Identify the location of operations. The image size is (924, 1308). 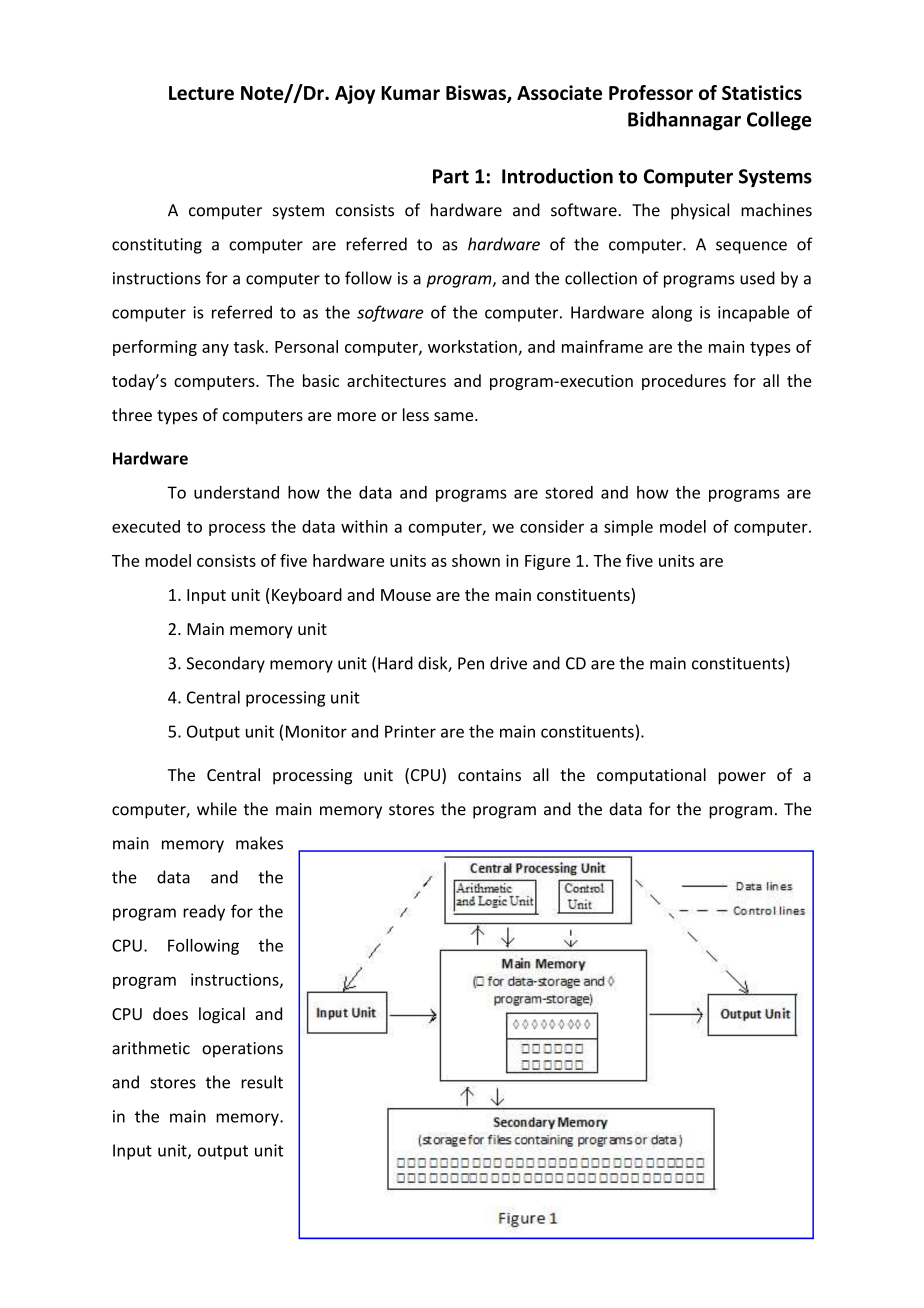
(242, 1050).
